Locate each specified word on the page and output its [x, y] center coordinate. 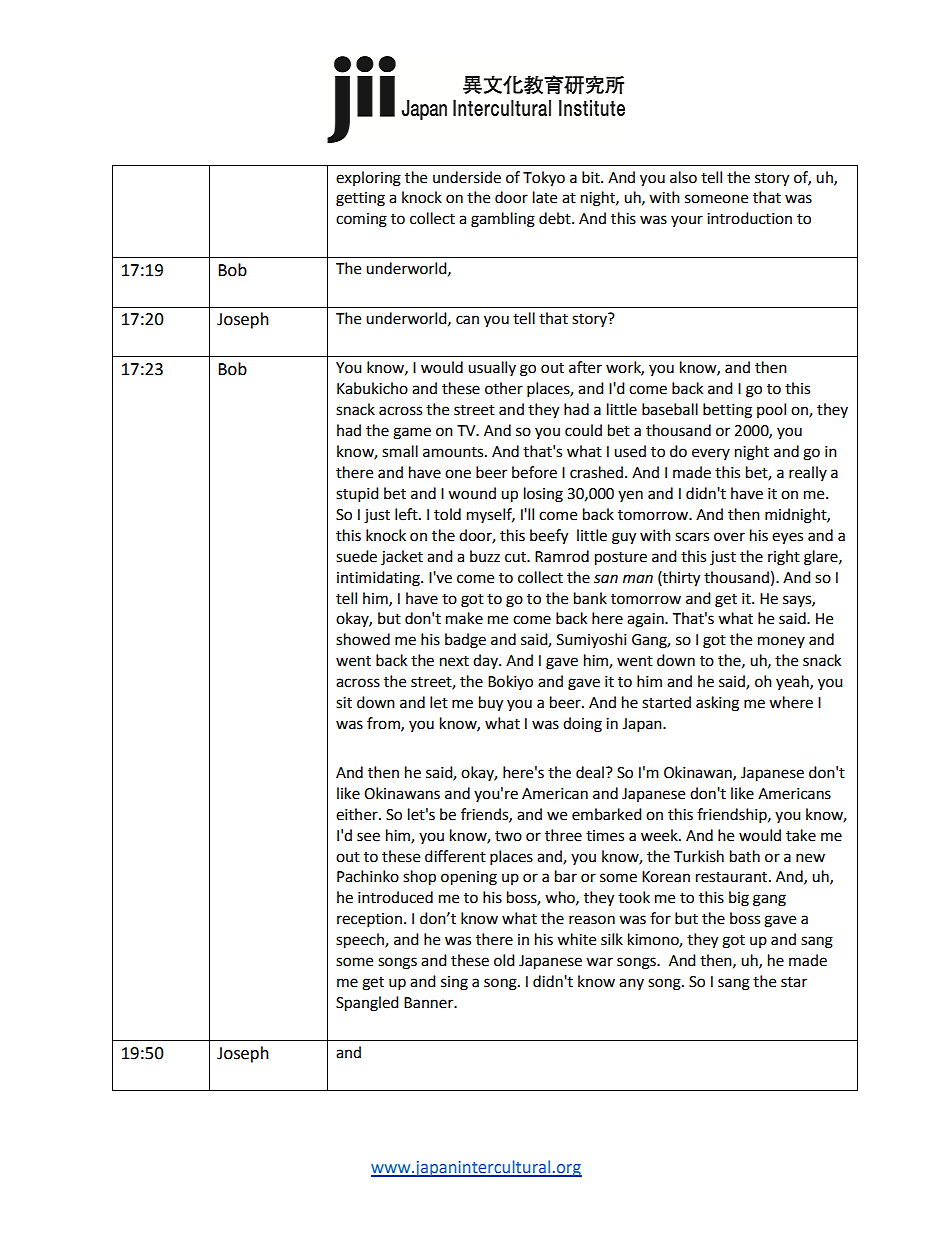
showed [363, 639]
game [412, 433]
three [563, 835]
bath [745, 856]
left [407, 514]
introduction [749, 218]
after [585, 367]
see [368, 837]
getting [360, 199]
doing [582, 725]
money [781, 642]
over [729, 537]
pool [771, 410]
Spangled [367, 1004]
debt [556, 218]
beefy [549, 537]
